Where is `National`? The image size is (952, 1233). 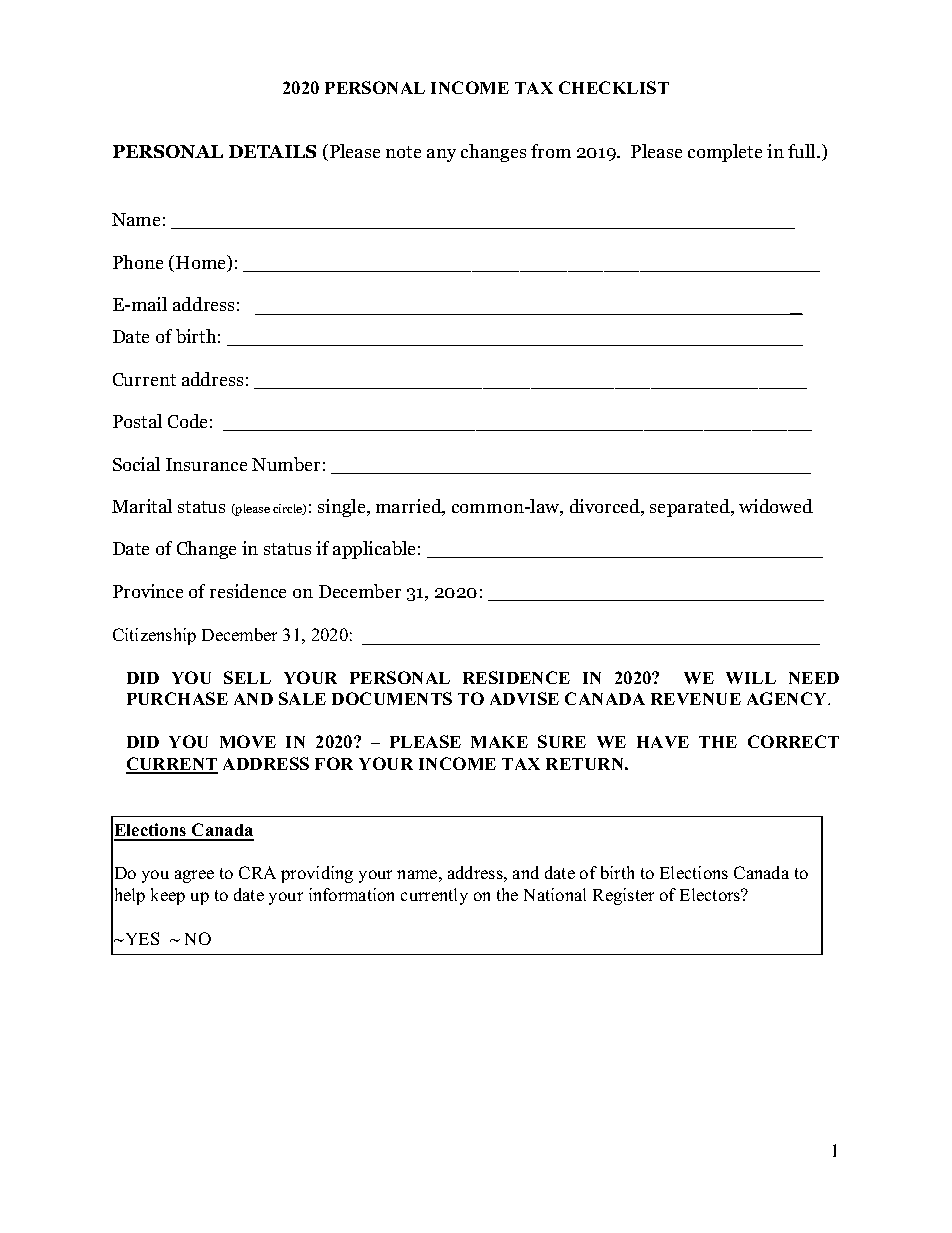 National is located at coordinates (555, 894).
